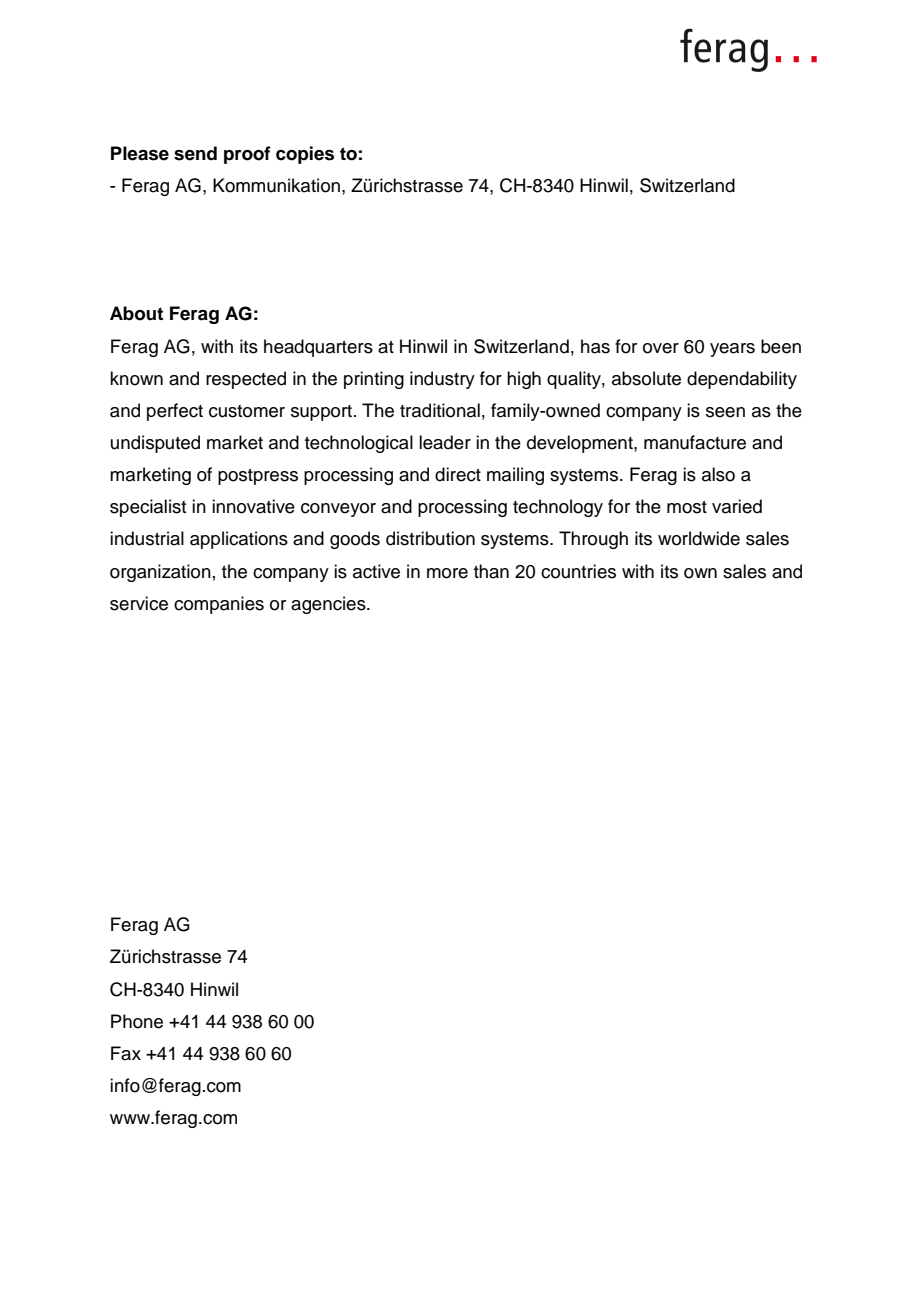 This image has width=924, height=1308. Describe the element at coordinates (195, 153) in the image. I see `send` at that location.
